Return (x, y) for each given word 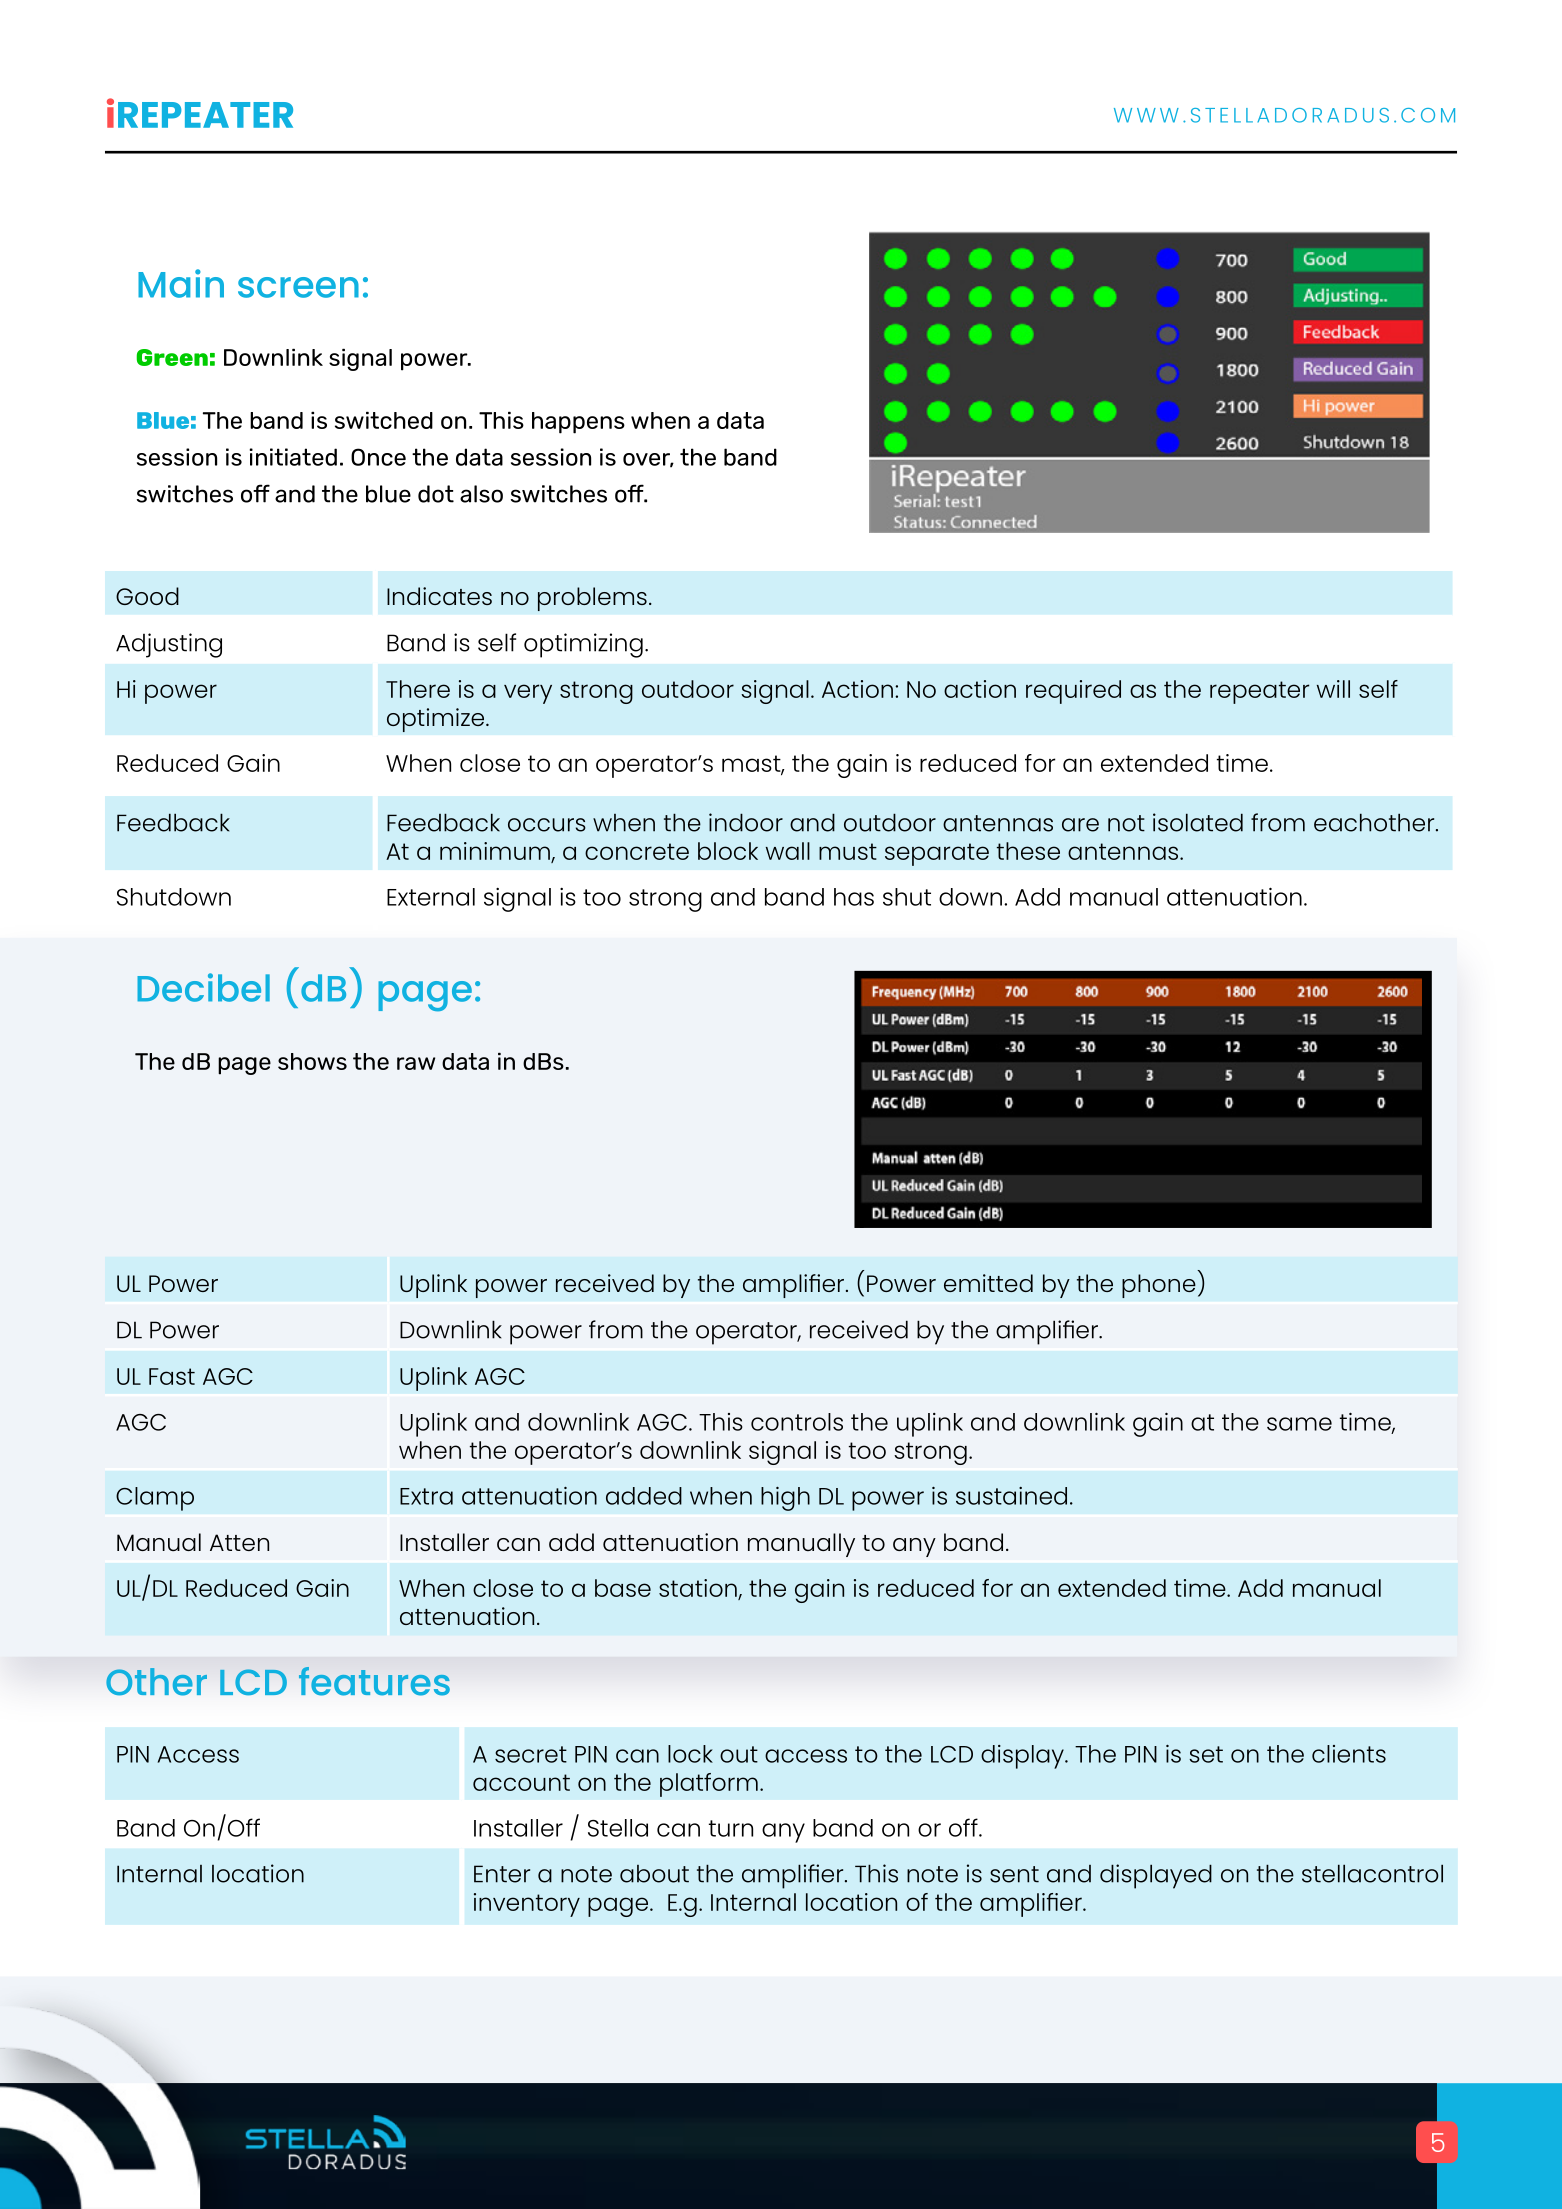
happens (578, 423)
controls (797, 1422)
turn (731, 1828)
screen (298, 287)
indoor (746, 822)
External (431, 897)
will (1333, 689)
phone (1159, 1286)
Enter (502, 1874)
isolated (1198, 822)
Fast (172, 1376)
